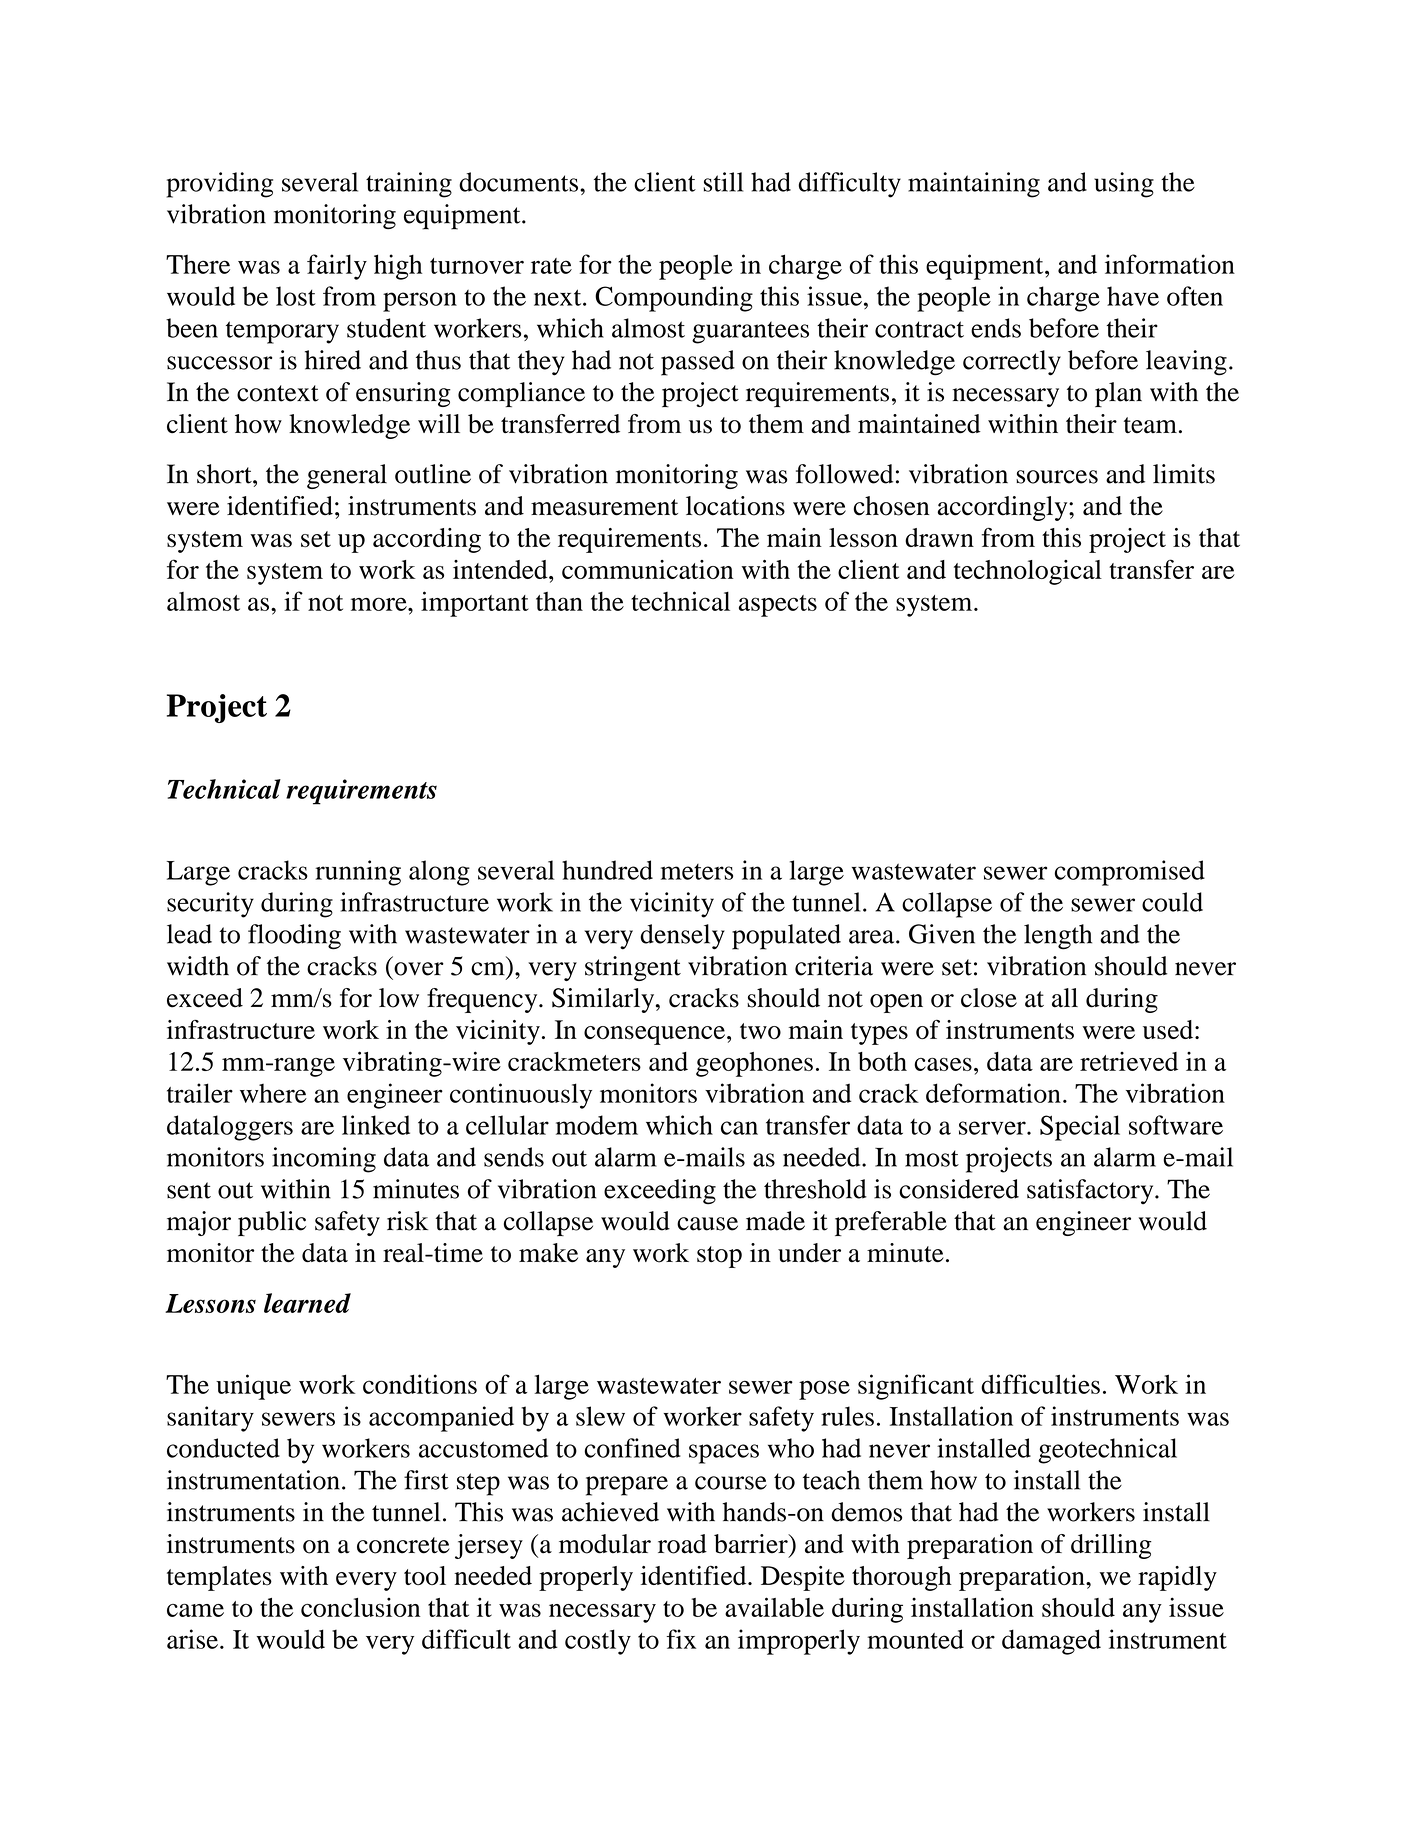 The width and height of the document is (1413, 1829). Describe the element at coordinates (380, 604) in the document. I see `more` at that location.
